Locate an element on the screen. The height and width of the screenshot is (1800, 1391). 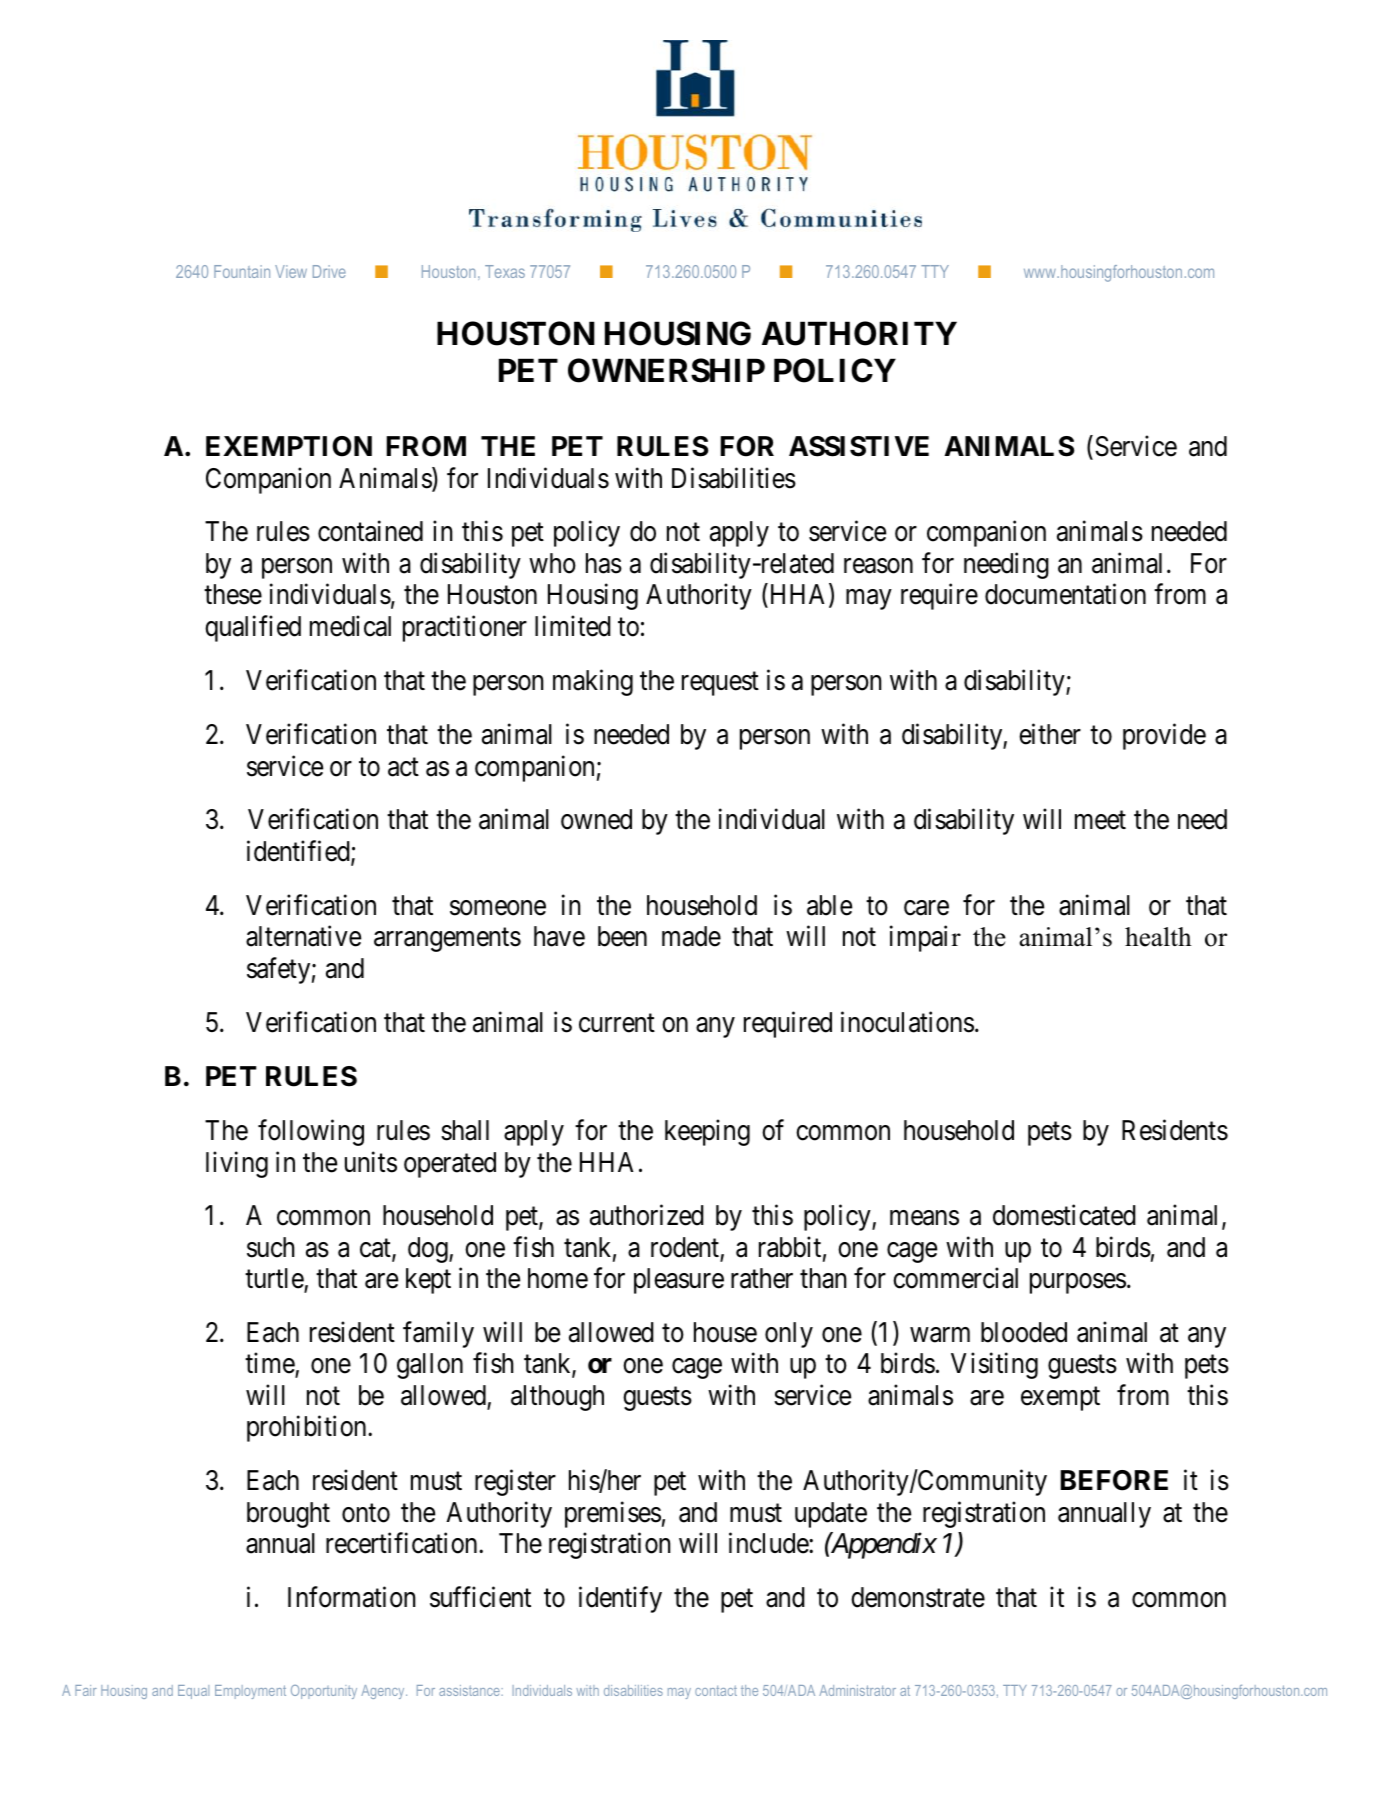
OWNERSHIP is located at coordinates (666, 370).
